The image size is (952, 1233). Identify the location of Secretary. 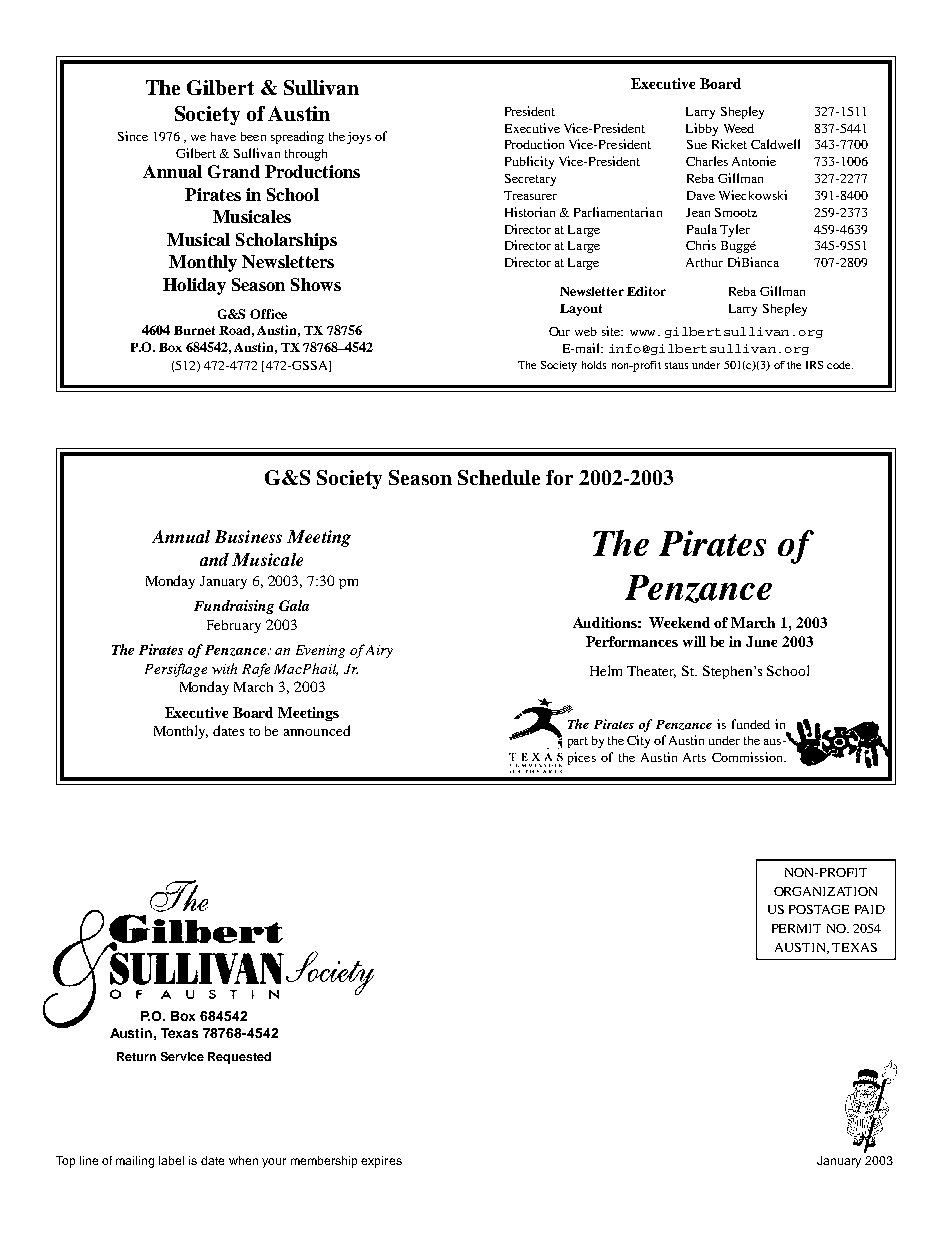
(530, 180).
